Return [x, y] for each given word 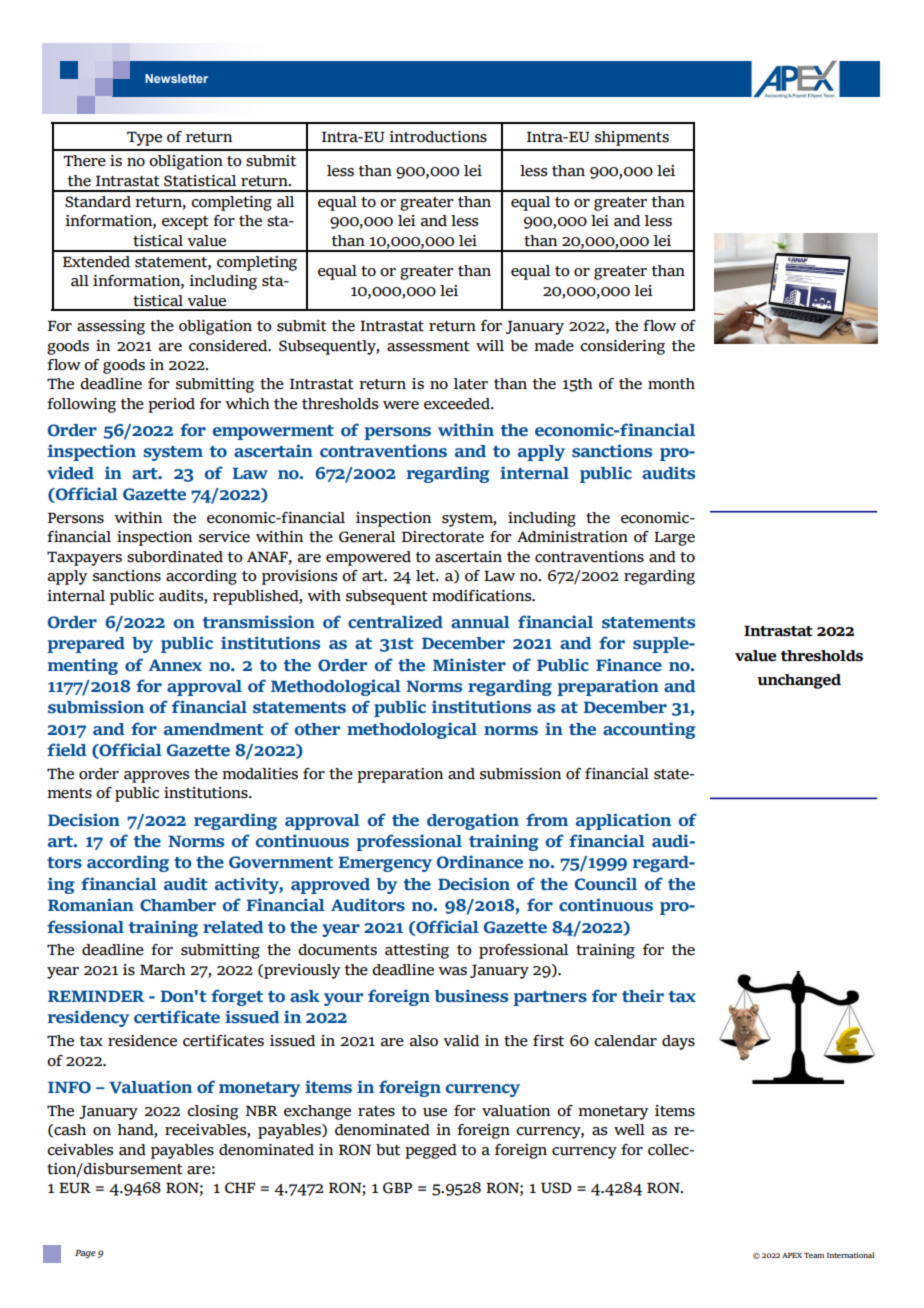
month [671, 384]
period [171, 405]
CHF [240, 1188]
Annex [175, 665]
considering [622, 347]
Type [144, 139]
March [163, 970]
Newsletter [176, 78]
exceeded [458, 404]
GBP [397, 1188]
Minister [469, 665]
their [643, 995]
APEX [792, 1255]
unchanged [799, 681]
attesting [417, 951]
